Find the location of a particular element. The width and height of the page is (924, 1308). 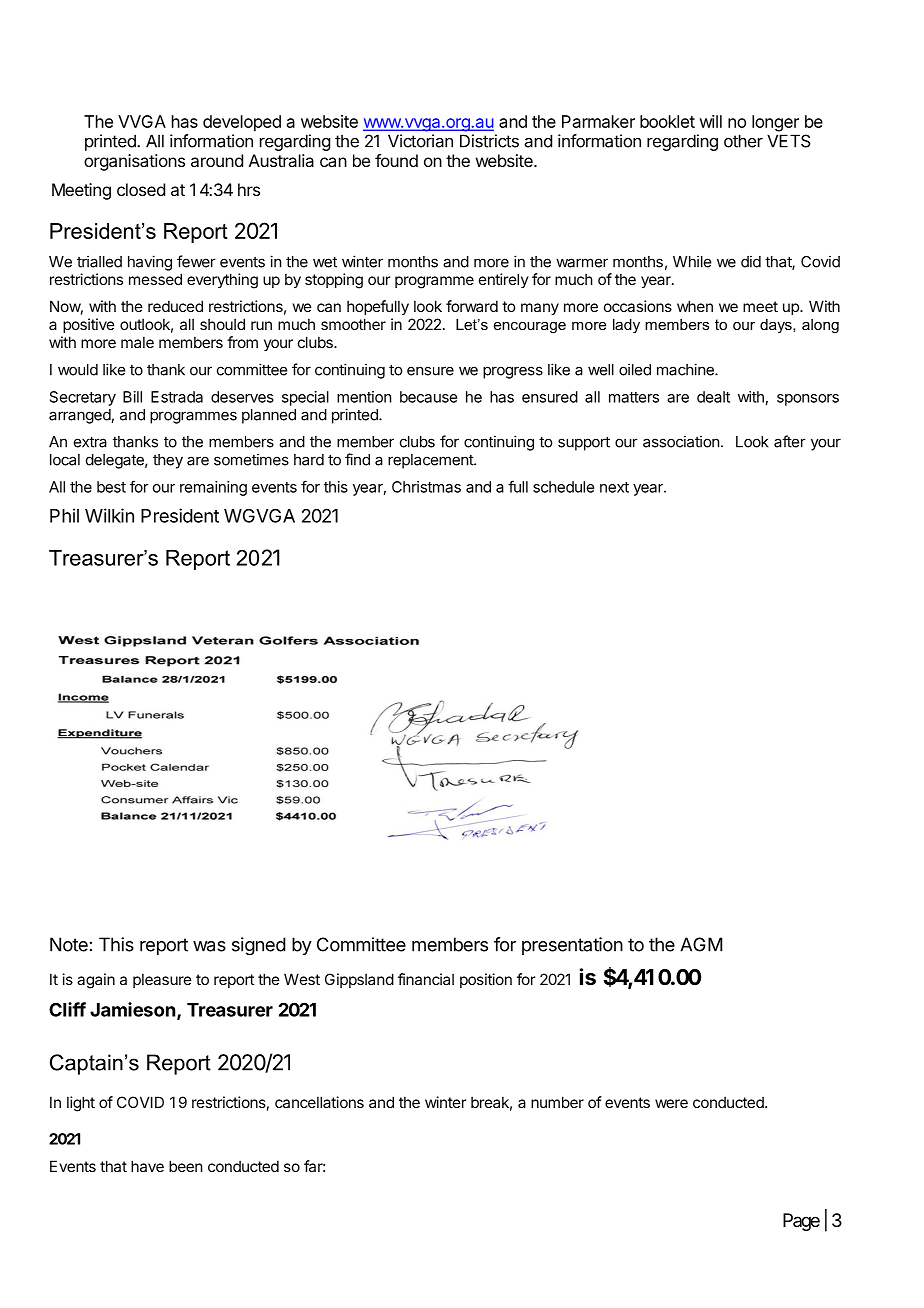

organisations is located at coordinates (134, 162).
